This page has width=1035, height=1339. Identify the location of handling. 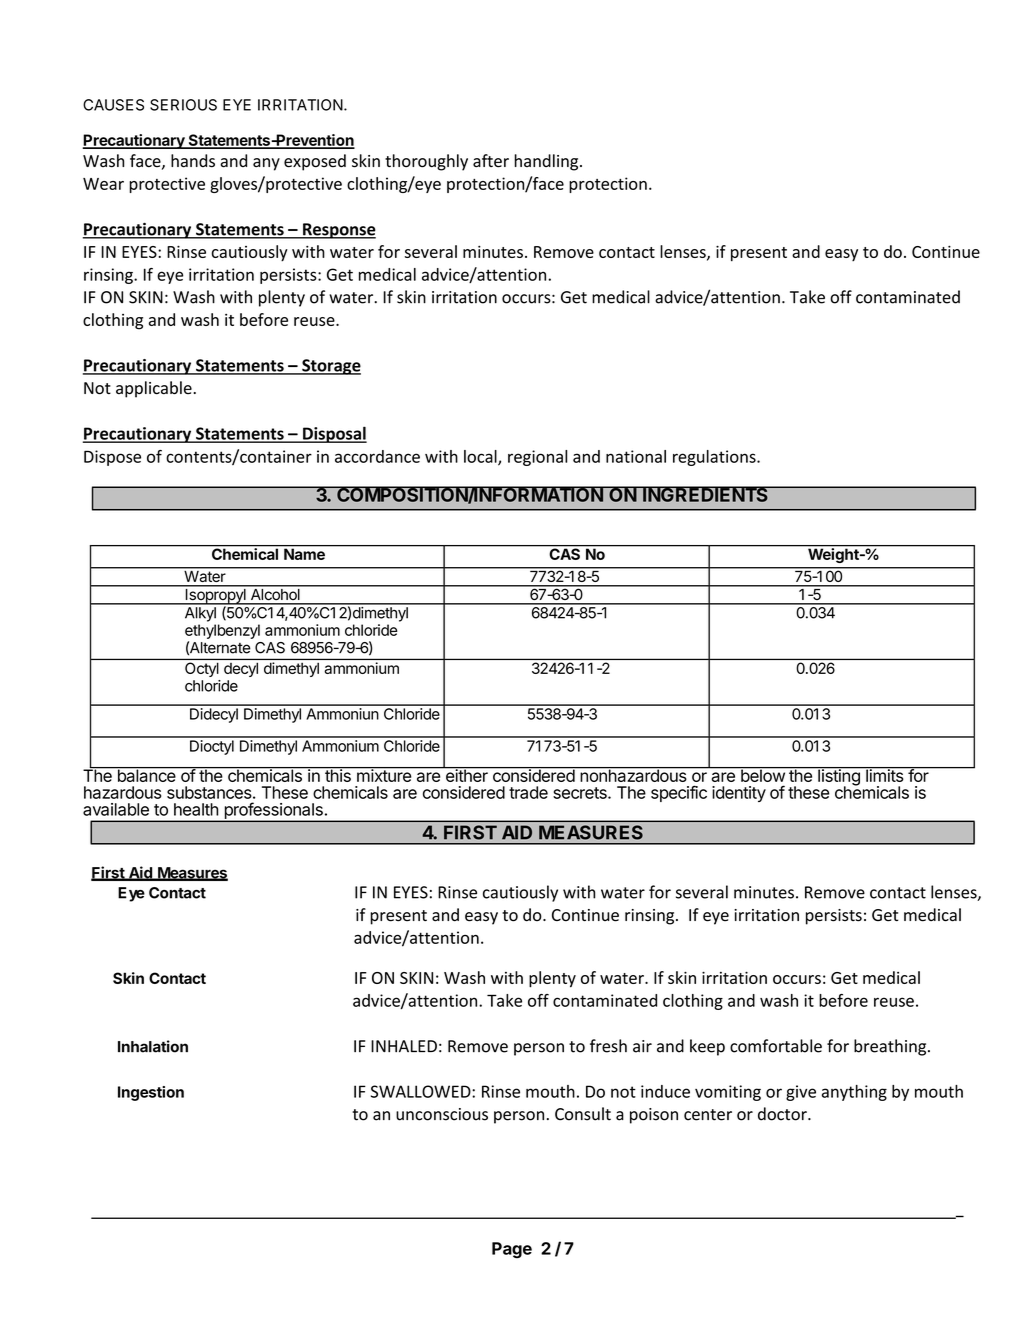
(547, 162).
